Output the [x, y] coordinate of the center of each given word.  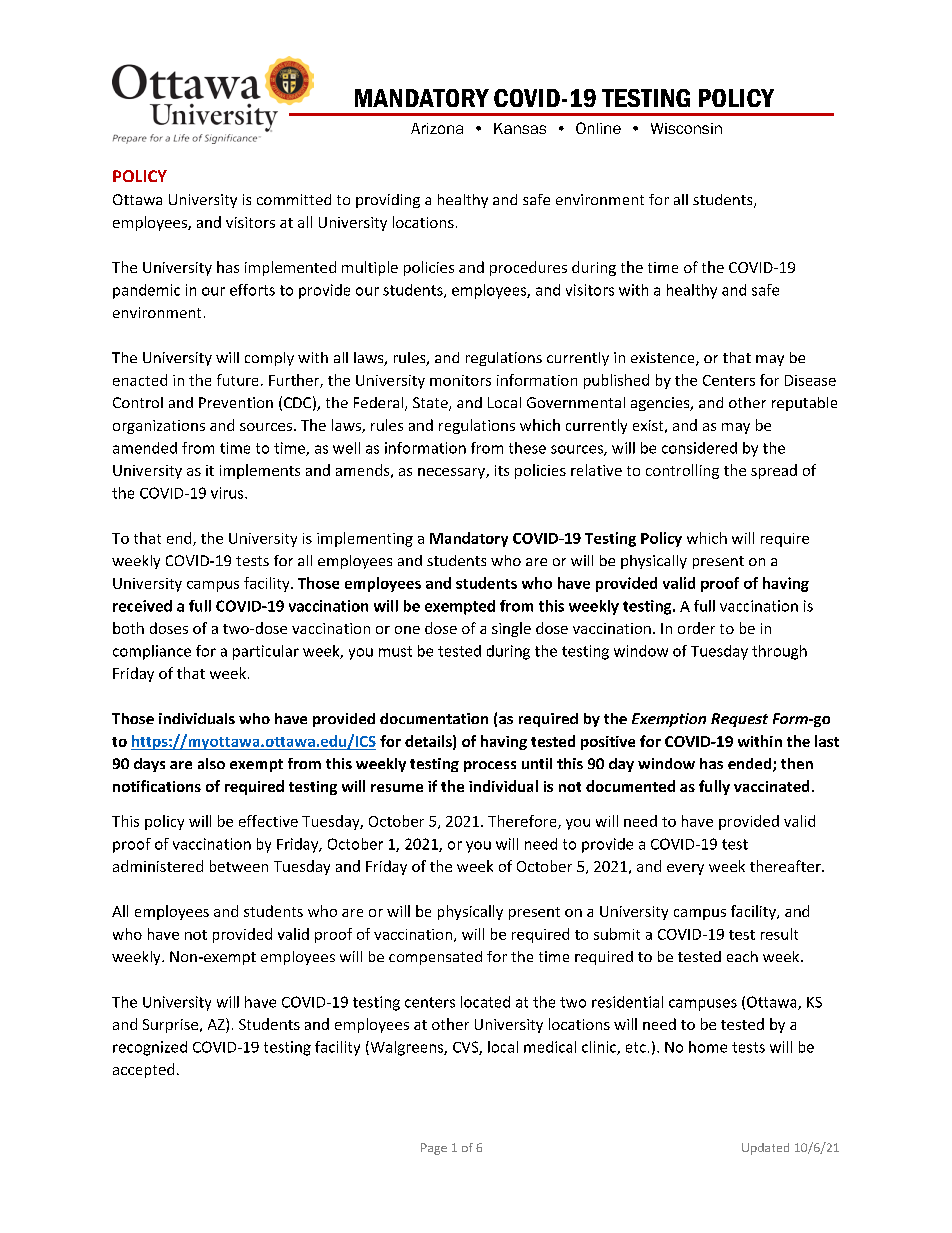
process [490, 766]
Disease [810, 380]
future [237, 380]
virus [228, 493]
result [779, 934]
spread [774, 471]
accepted [143, 1070]
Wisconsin [686, 128]
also [211, 763]
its [502, 470]
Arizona [437, 128]
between [239, 866]
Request [739, 720]
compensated [435, 958]
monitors [460, 380]
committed [294, 199]
